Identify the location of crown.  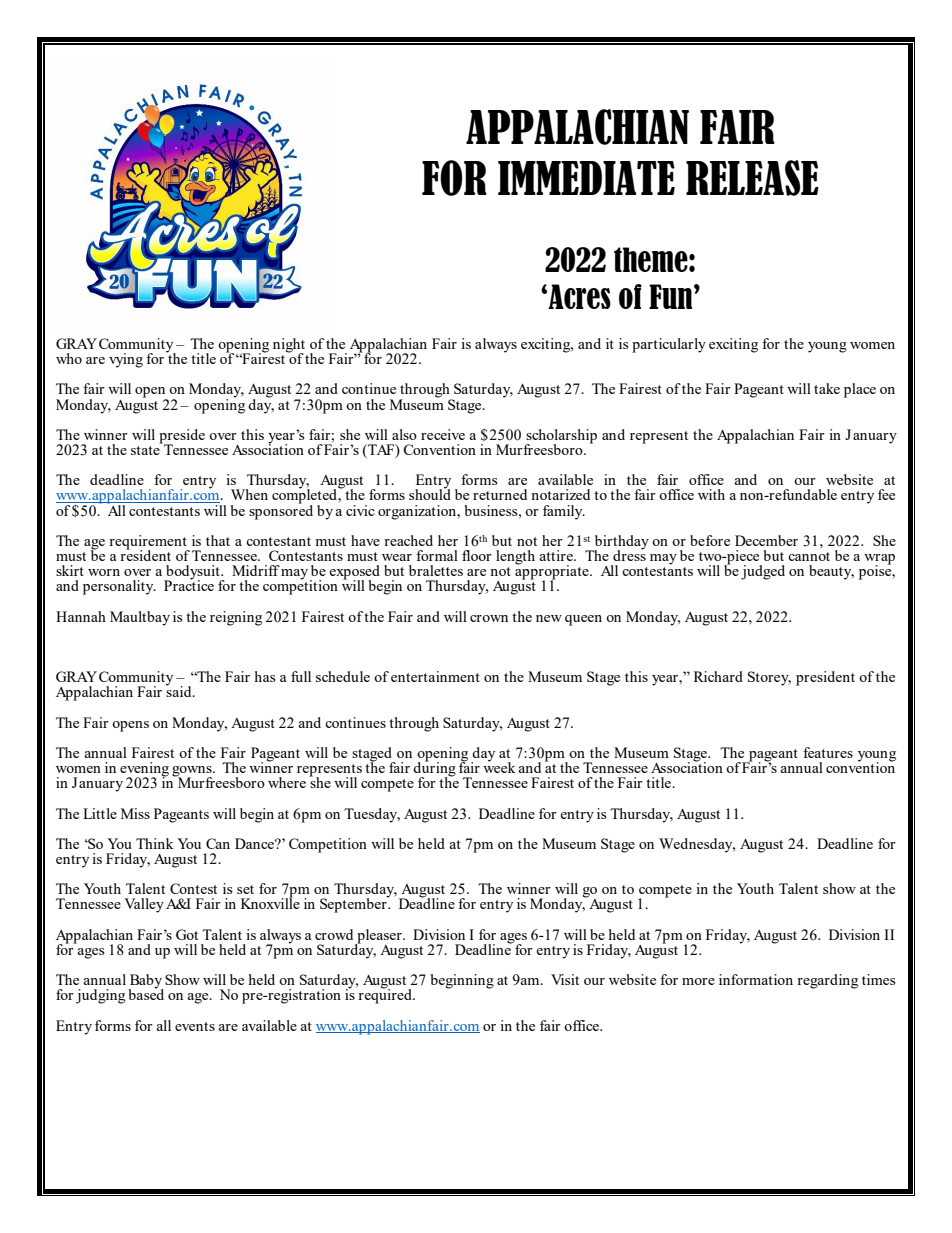
(489, 618).
